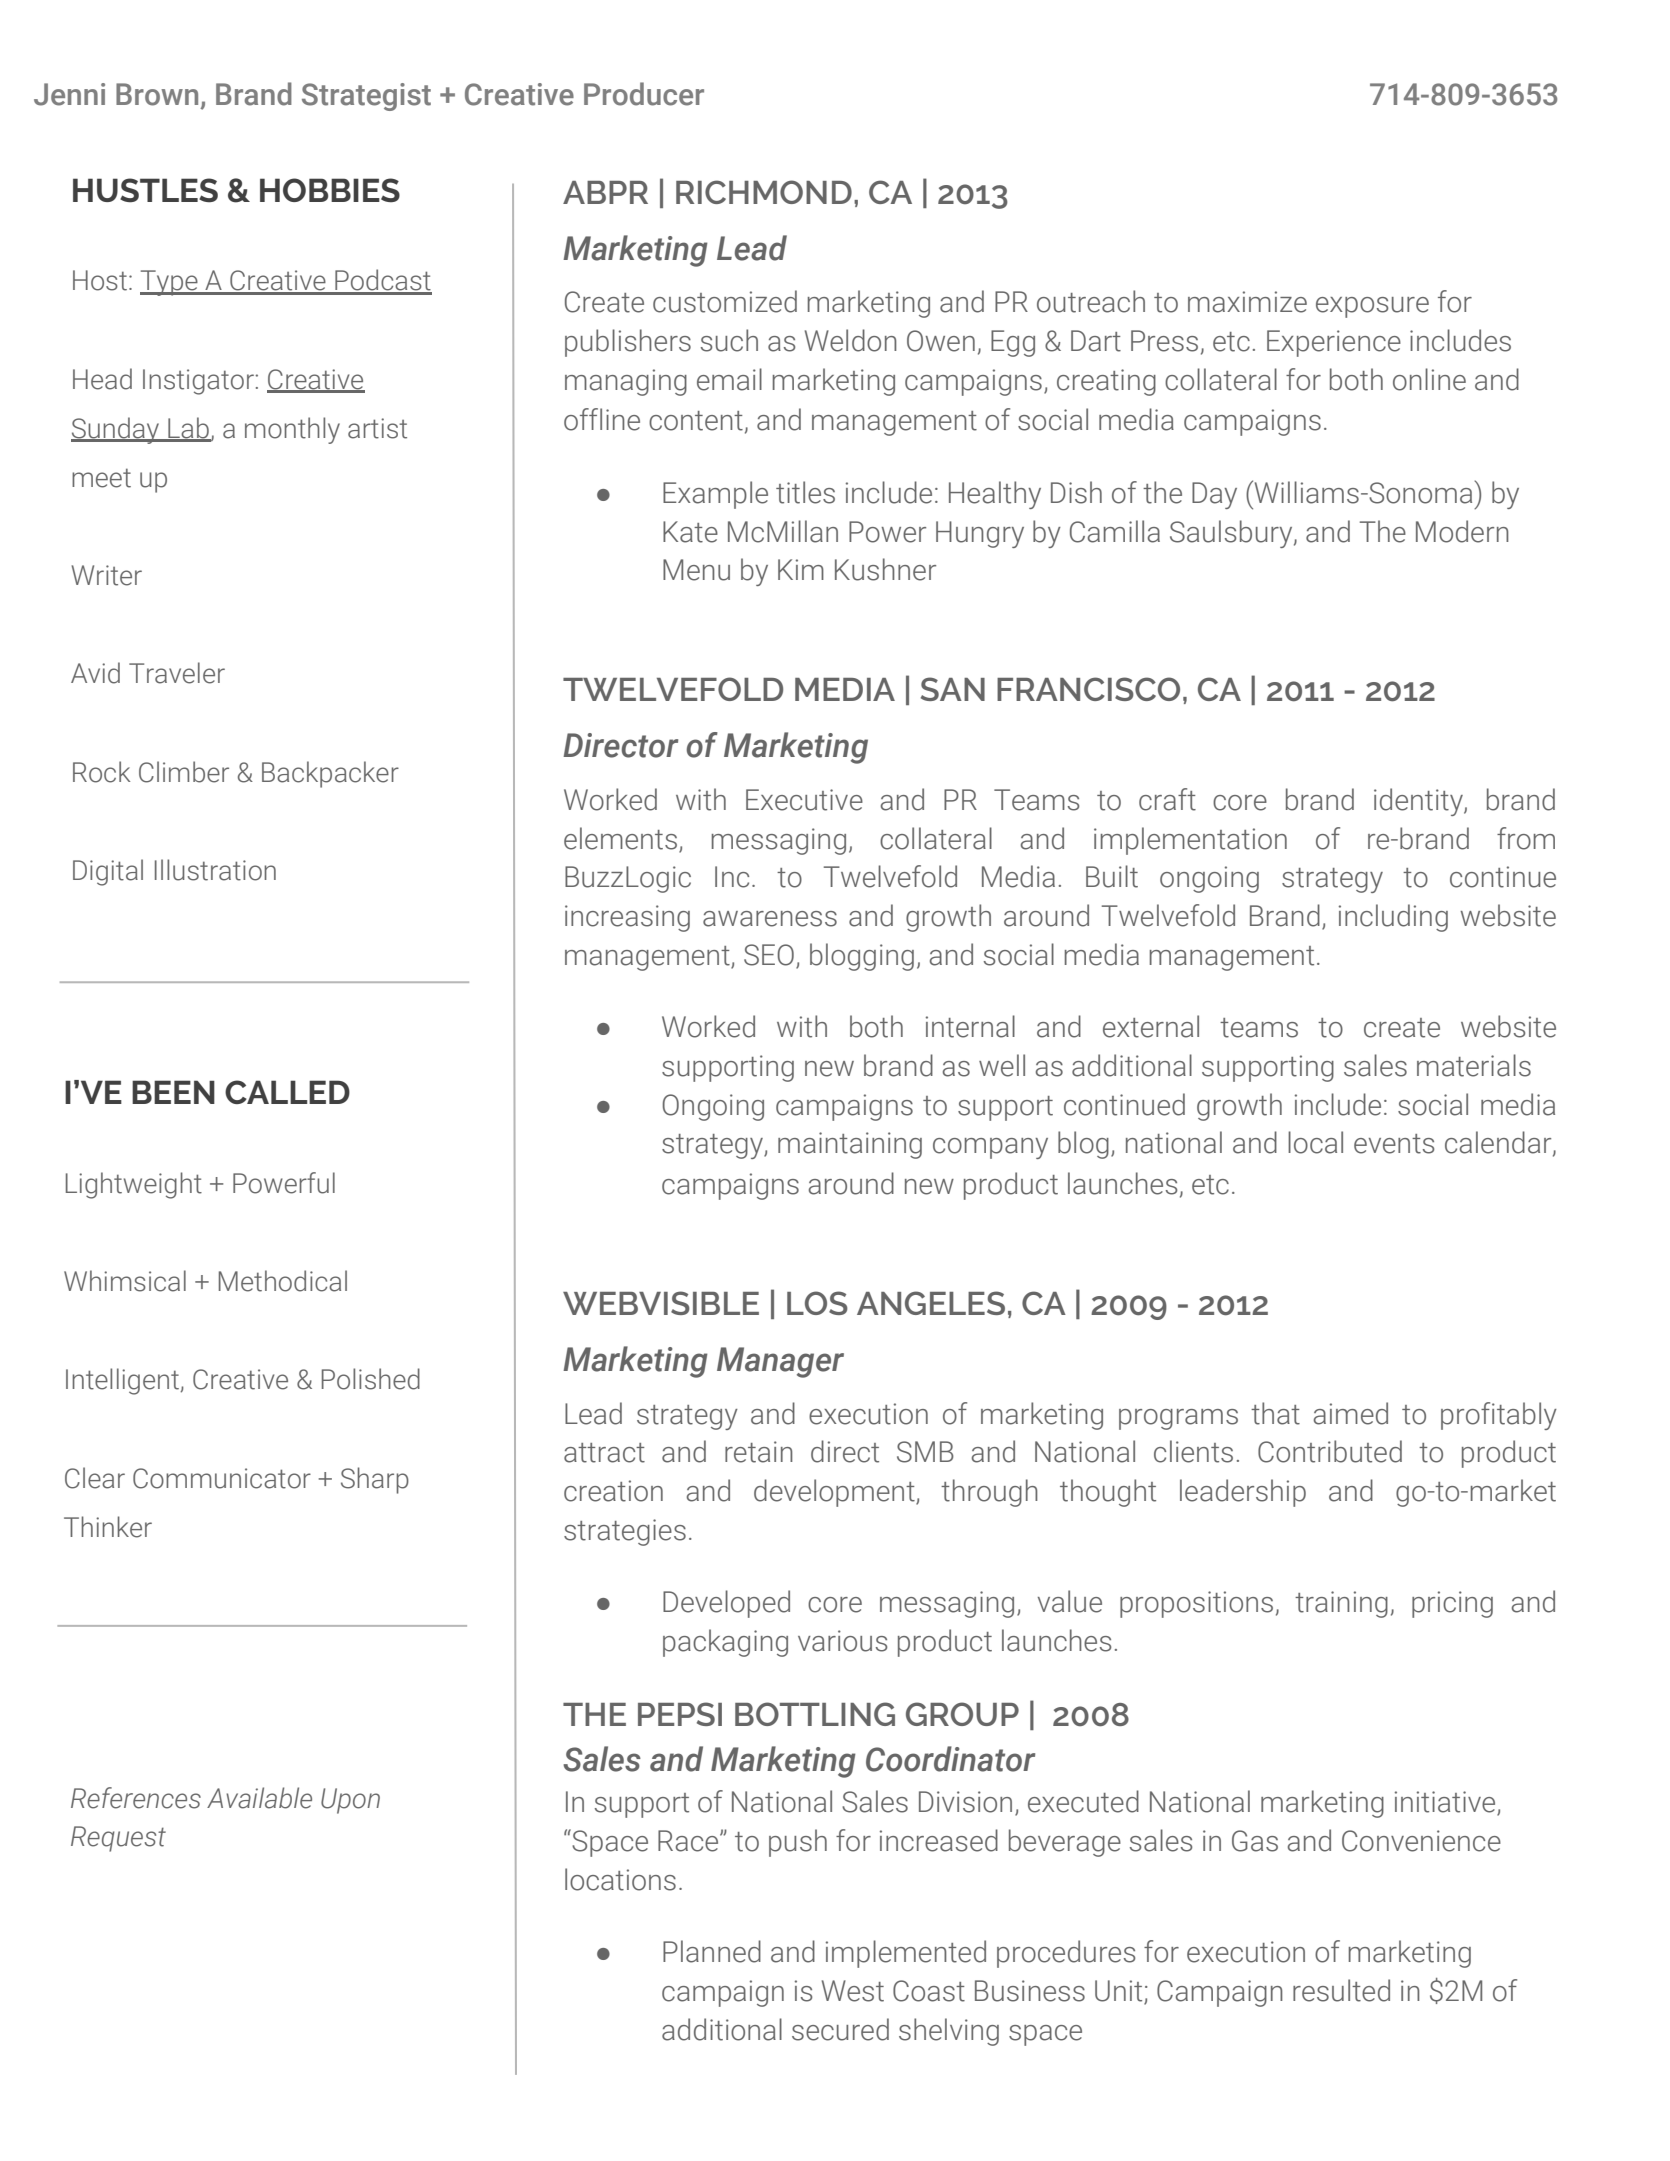  What do you see at coordinates (1351, 1413) in the screenshot?
I see `aimed` at bounding box center [1351, 1413].
